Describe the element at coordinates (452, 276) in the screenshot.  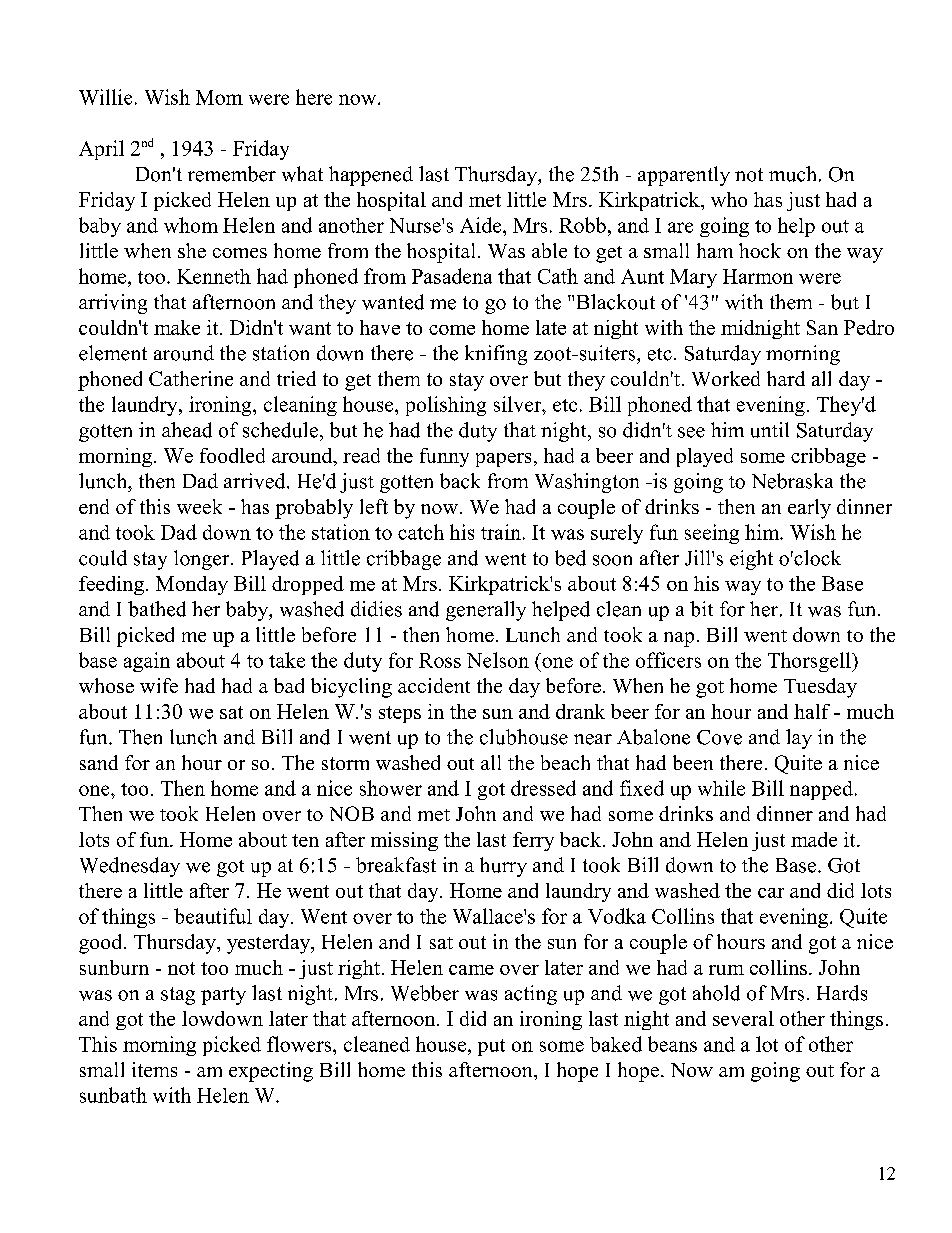
I see `Pasadena` at that location.
